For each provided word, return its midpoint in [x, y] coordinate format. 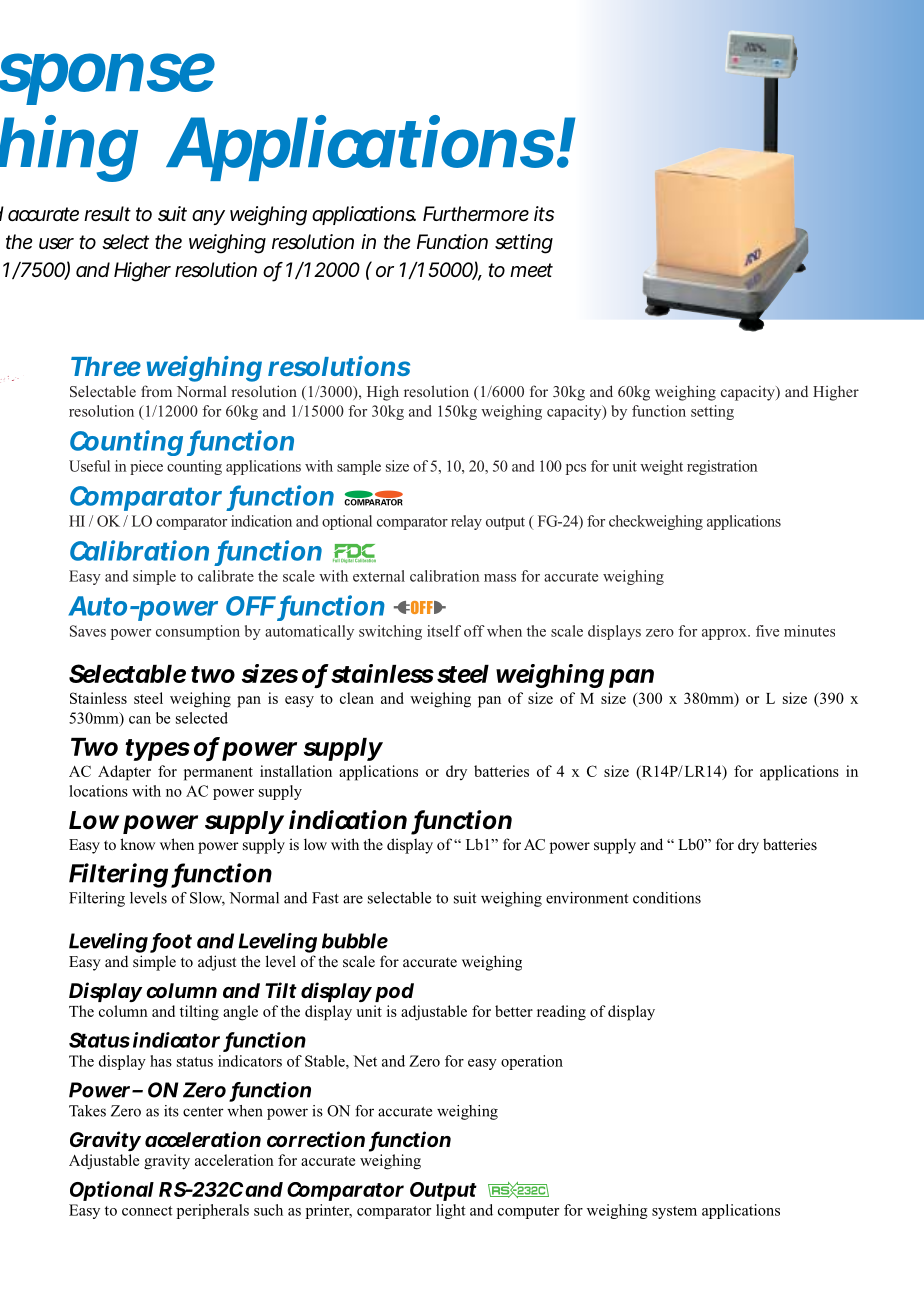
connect [147, 1211]
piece [146, 467]
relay [466, 522]
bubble [355, 941]
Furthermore [476, 214]
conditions [667, 898]
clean [357, 698]
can [140, 720]
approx [725, 634]
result [107, 213]
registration [722, 467]
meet [531, 270]
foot [171, 942]
